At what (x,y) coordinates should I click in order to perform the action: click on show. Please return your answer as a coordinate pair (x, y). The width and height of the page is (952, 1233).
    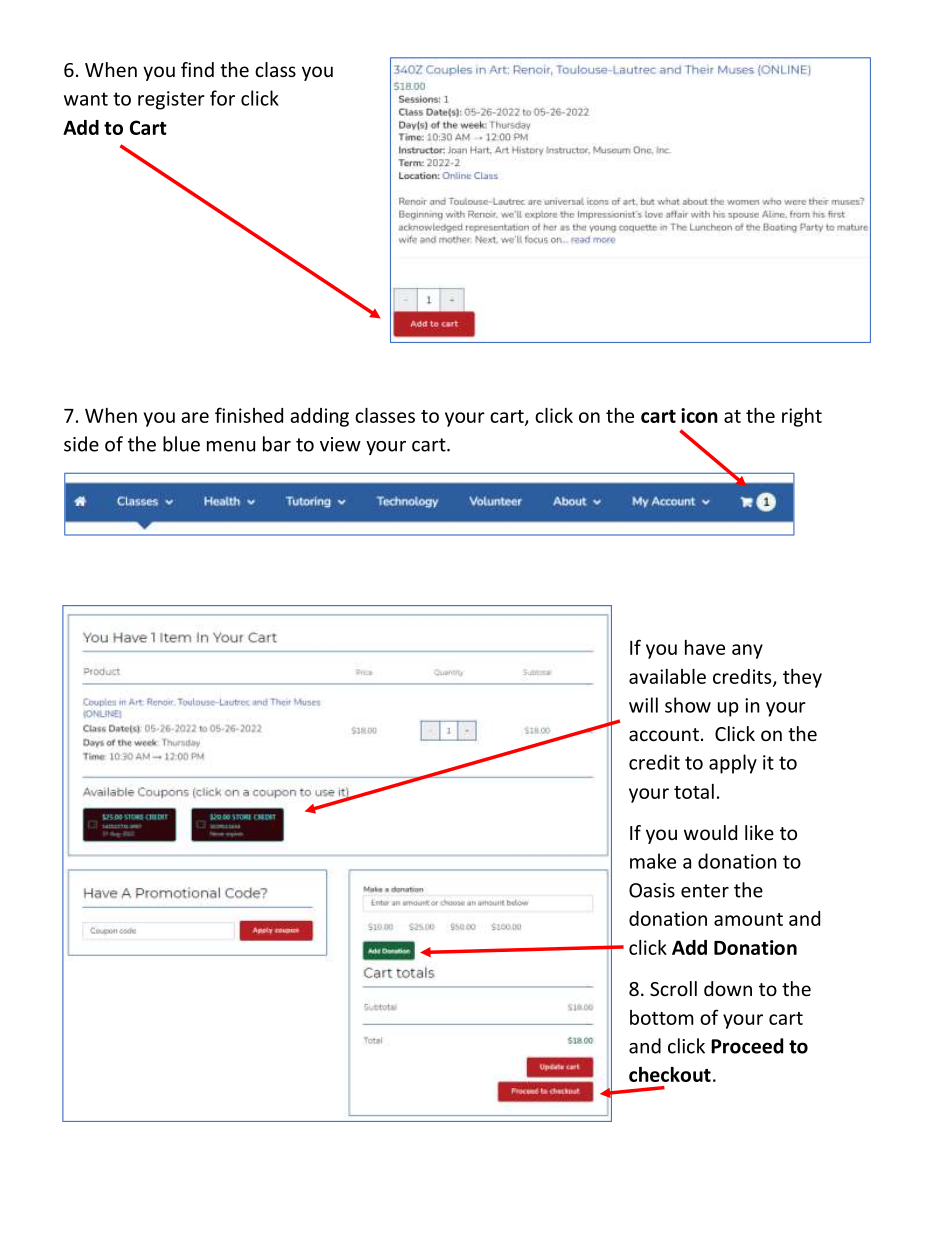
    Looking at the image, I should click on (688, 705).
